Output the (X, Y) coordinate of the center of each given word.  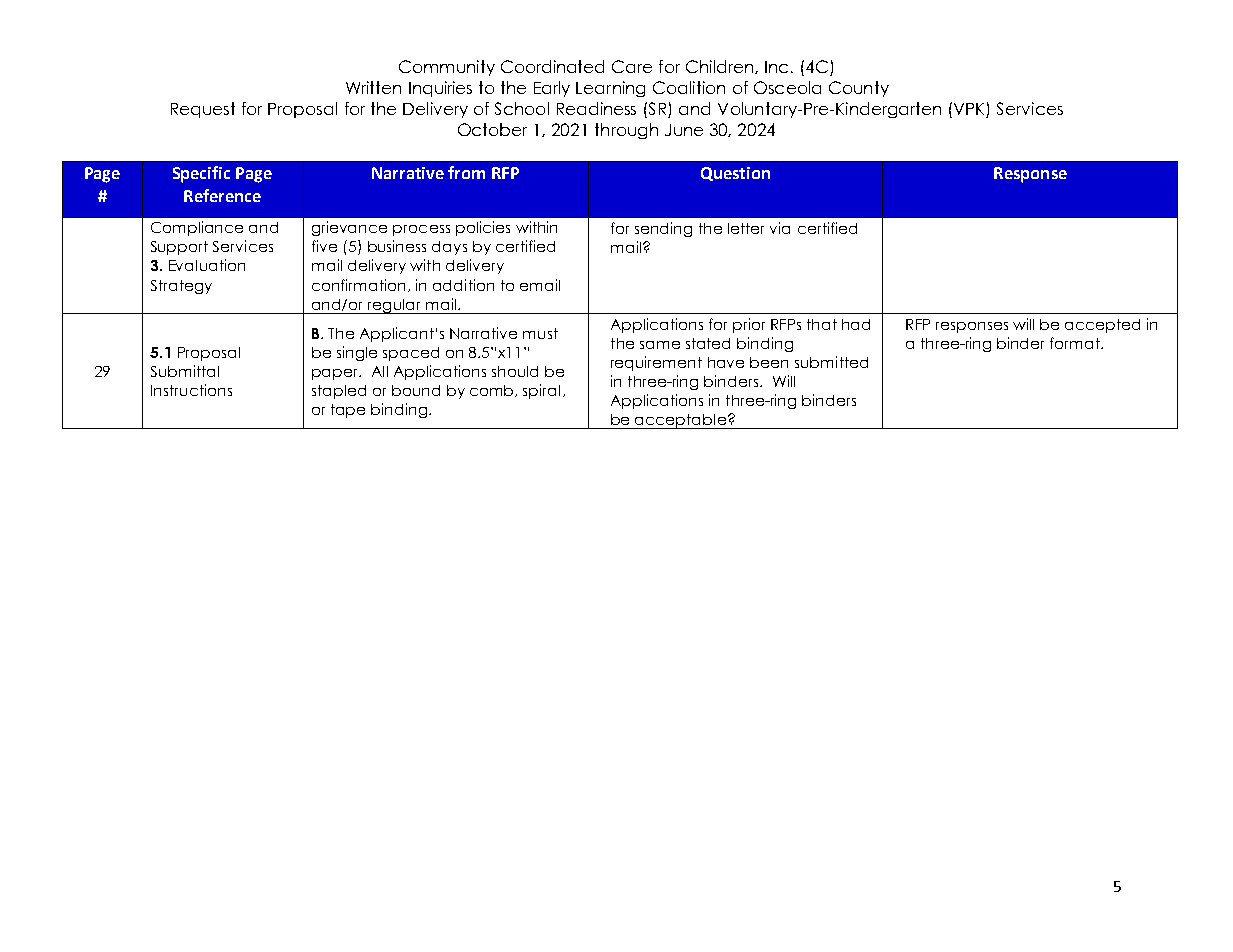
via (780, 228)
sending (663, 229)
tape (348, 411)
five (324, 246)
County (859, 89)
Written (373, 87)
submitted (831, 362)
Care (632, 66)
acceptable (681, 421)
